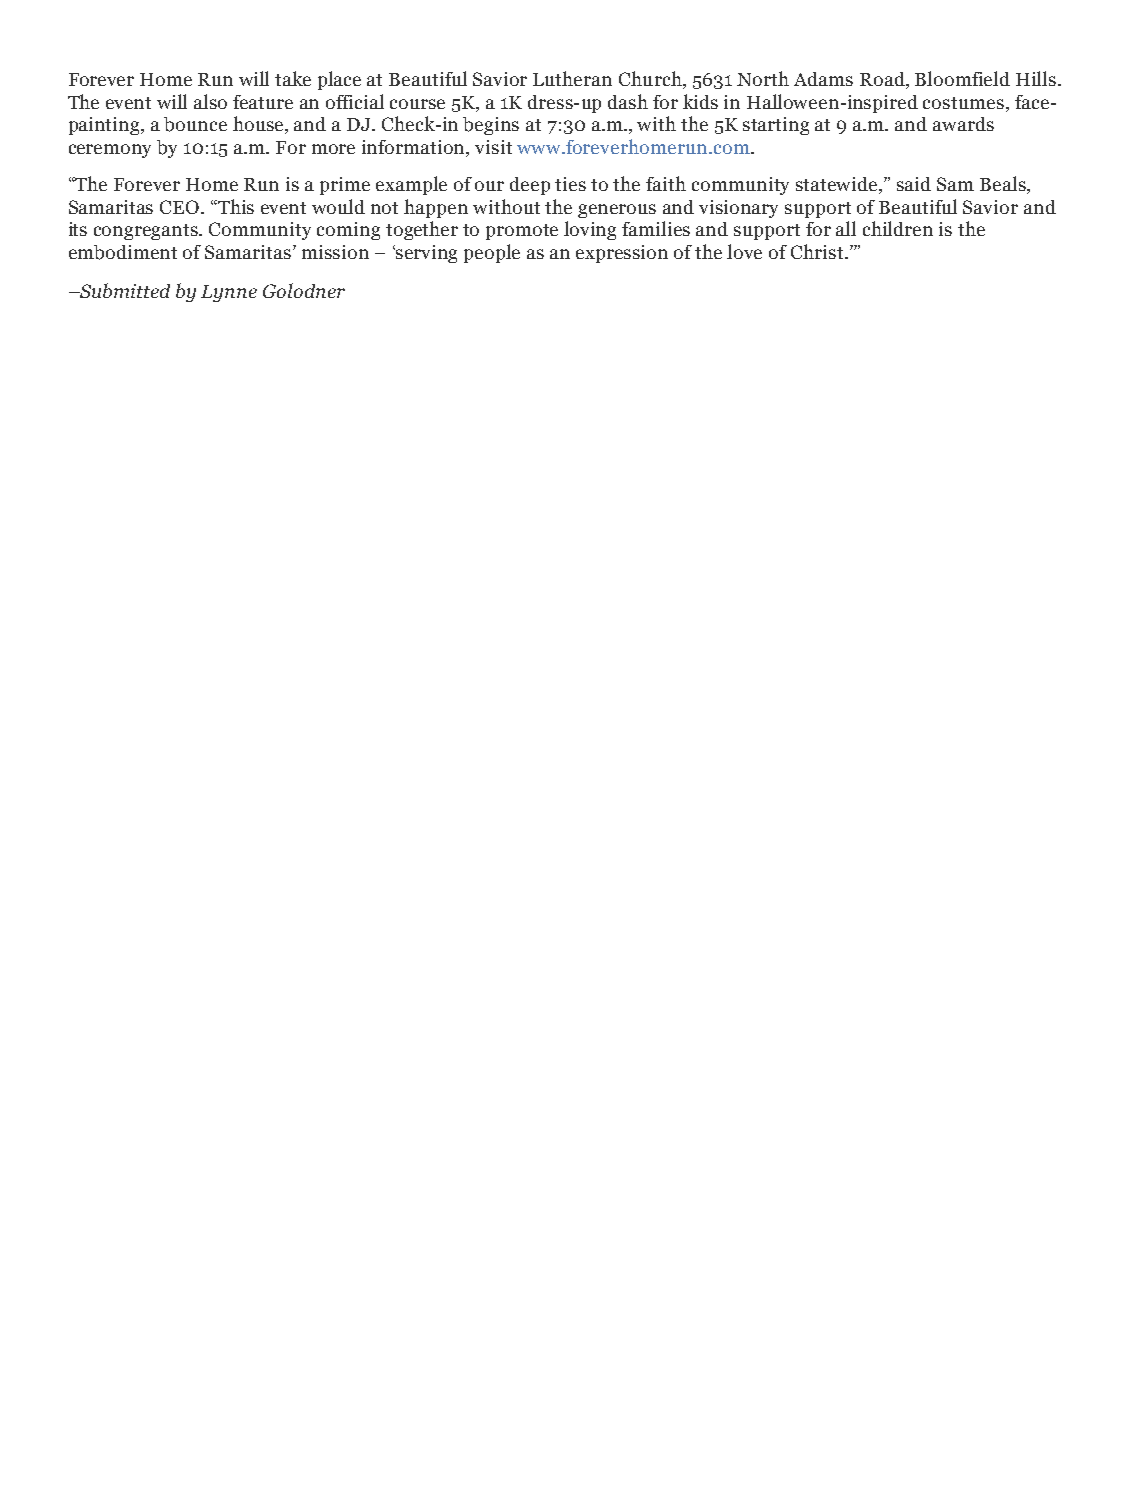  I want to click on take, so click(293, 78).
